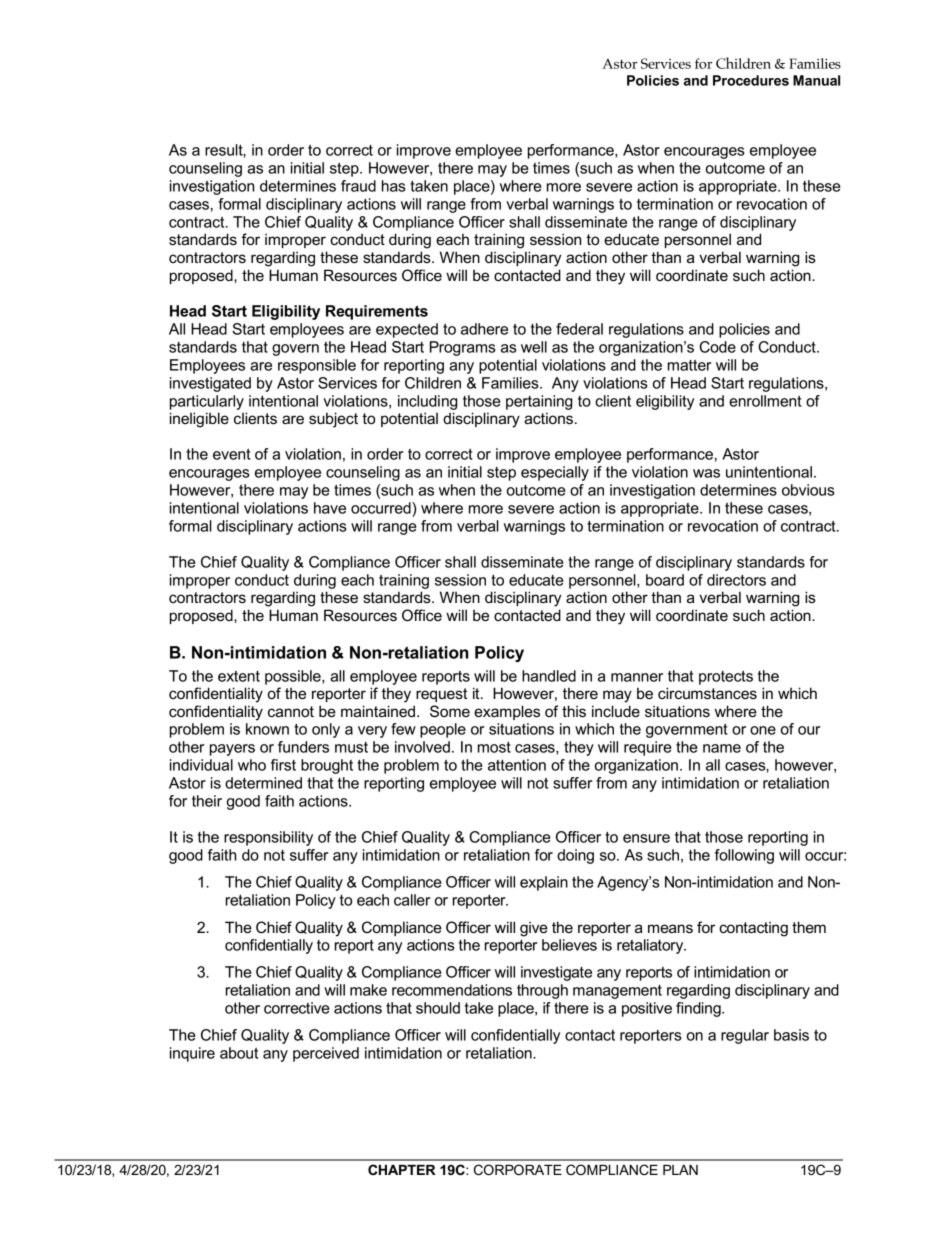 This screenshot has width=952, height=1233. What do you see at coordinates (239, 1053) in the screenshot?
I see `about` at bounding box center [239, 1053].
